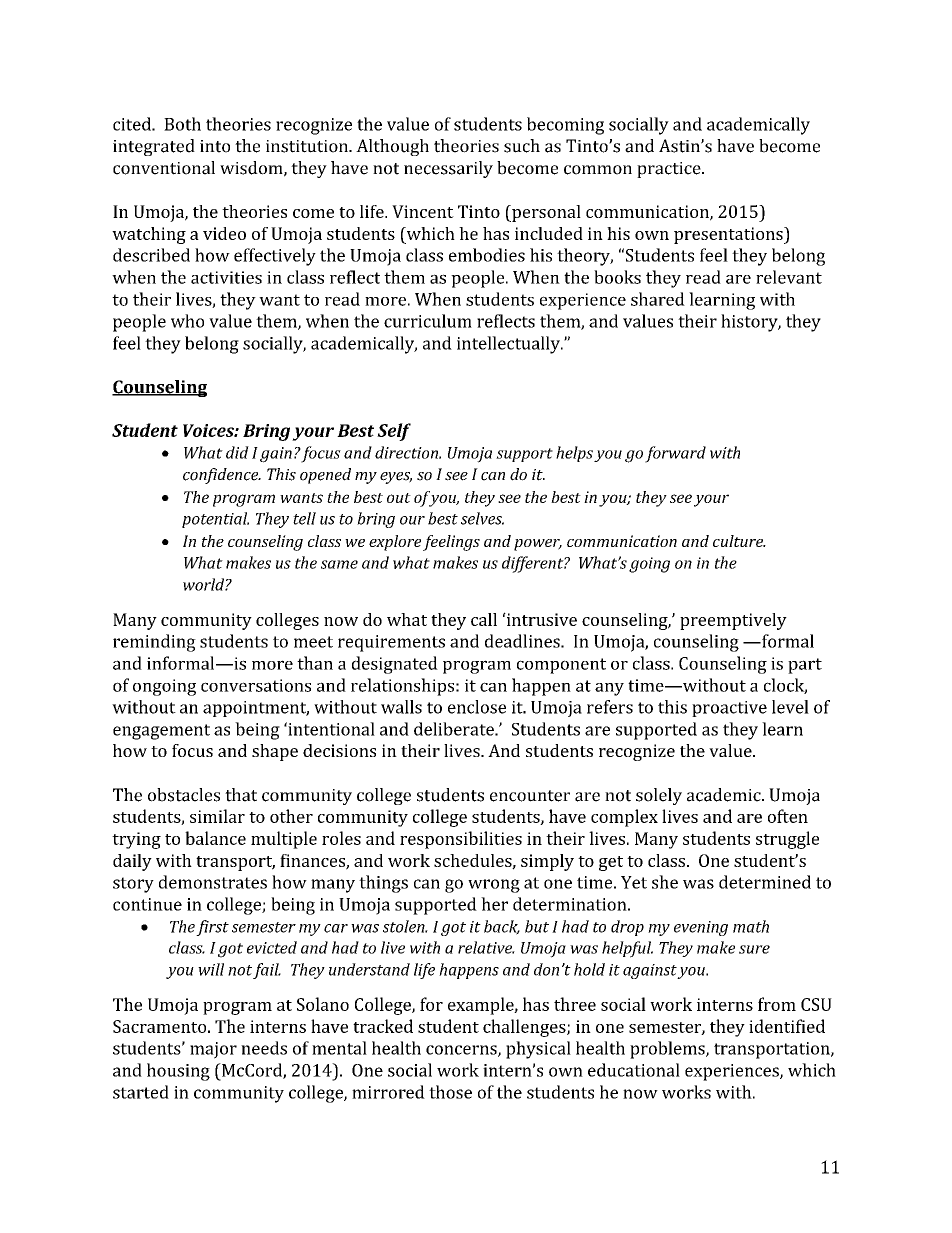  I want to click on Both, so click(182, 124).
